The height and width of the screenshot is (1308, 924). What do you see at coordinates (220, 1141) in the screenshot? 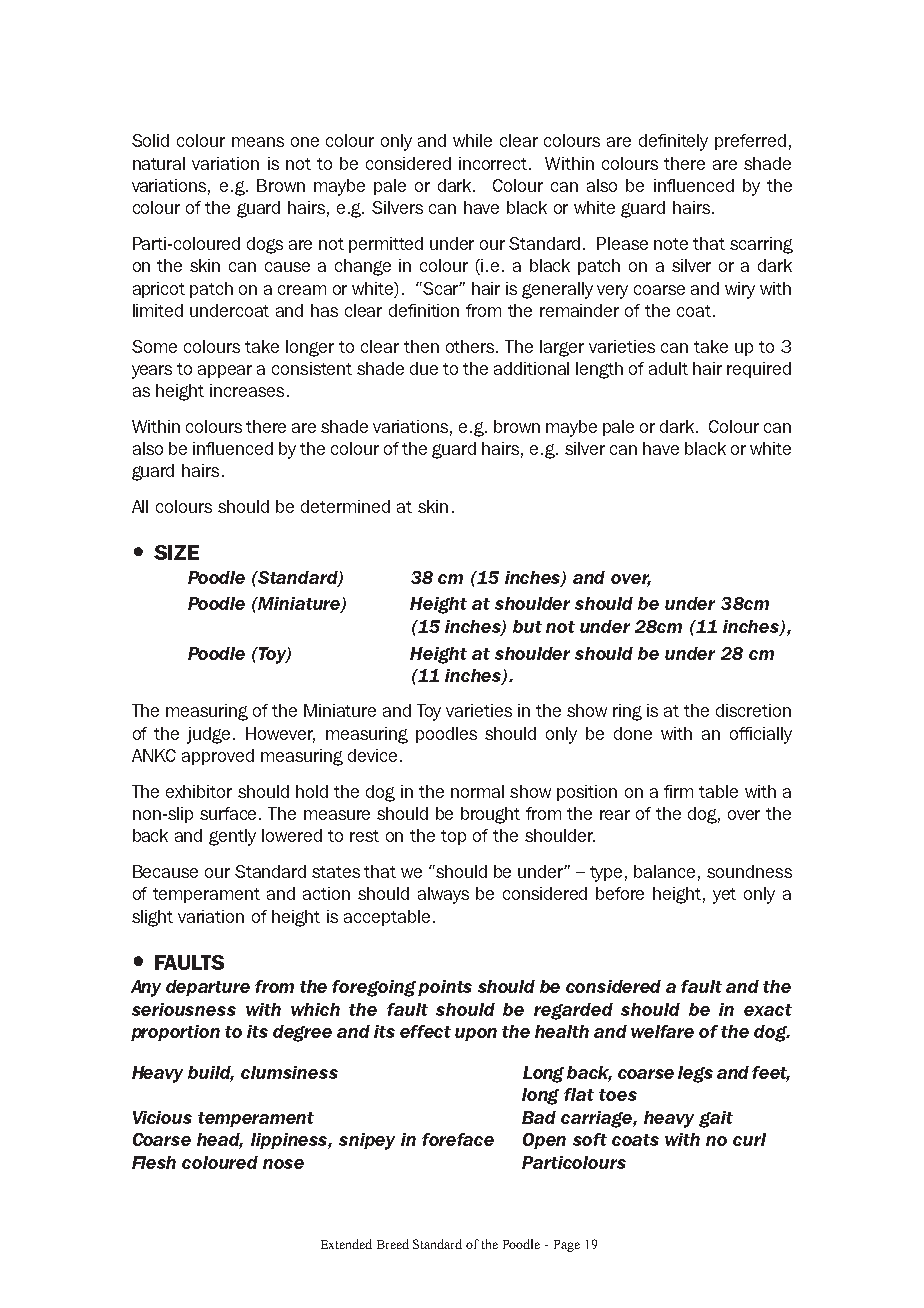
I see `head` at bounding box center [220, 1141].
